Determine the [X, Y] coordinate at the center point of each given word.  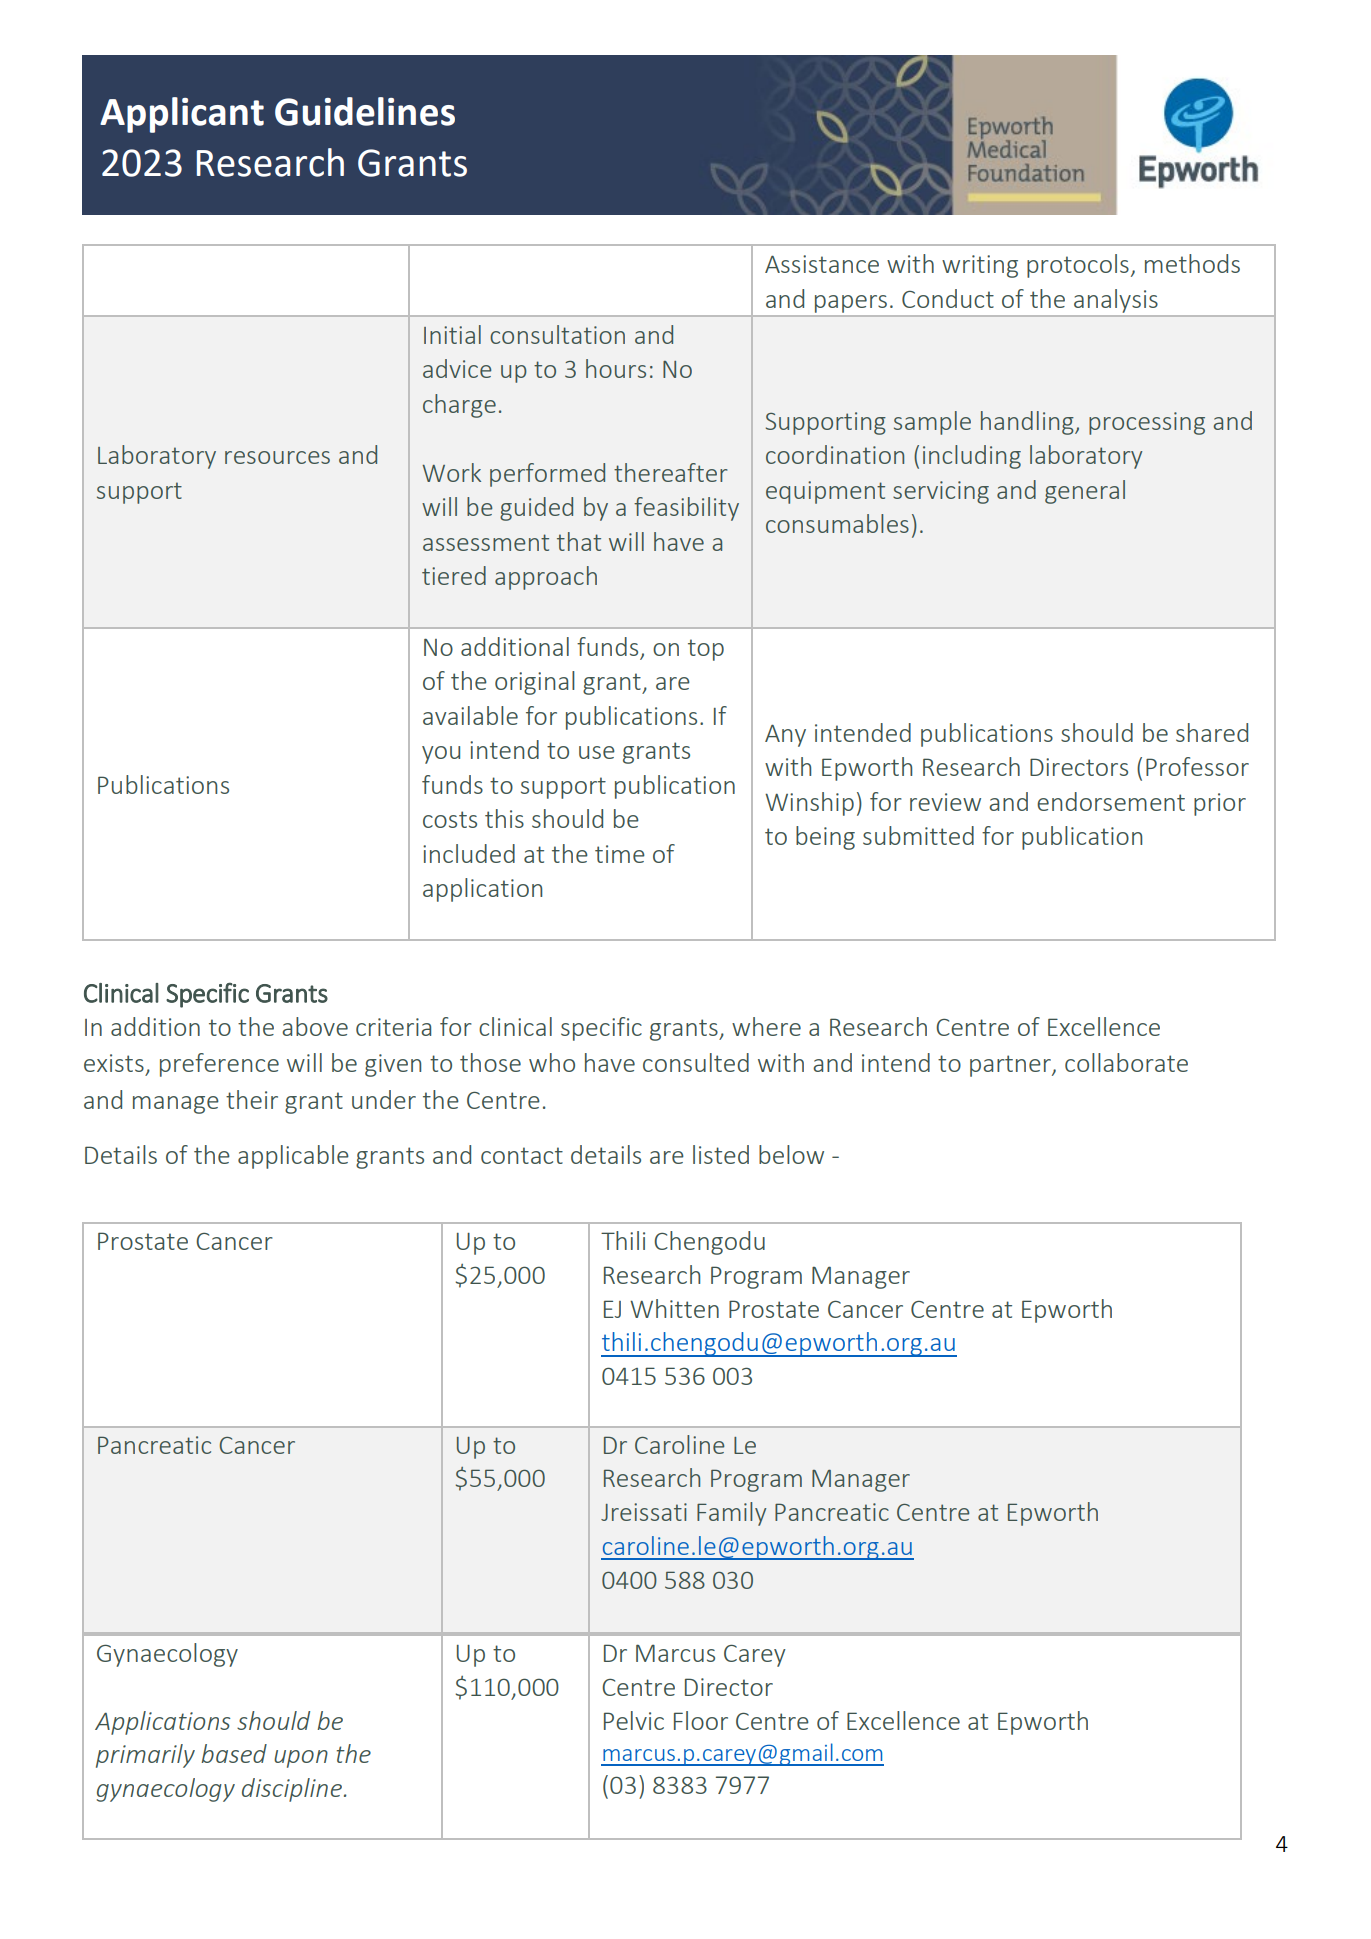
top [706, 650]
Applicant [182, 115]
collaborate [1126, 1062]
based [234, 1753]
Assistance [822, 264]
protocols [1078, 266]
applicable [293, 1157]
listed [721, 1154]
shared [1212, 732]
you [441, 755]
